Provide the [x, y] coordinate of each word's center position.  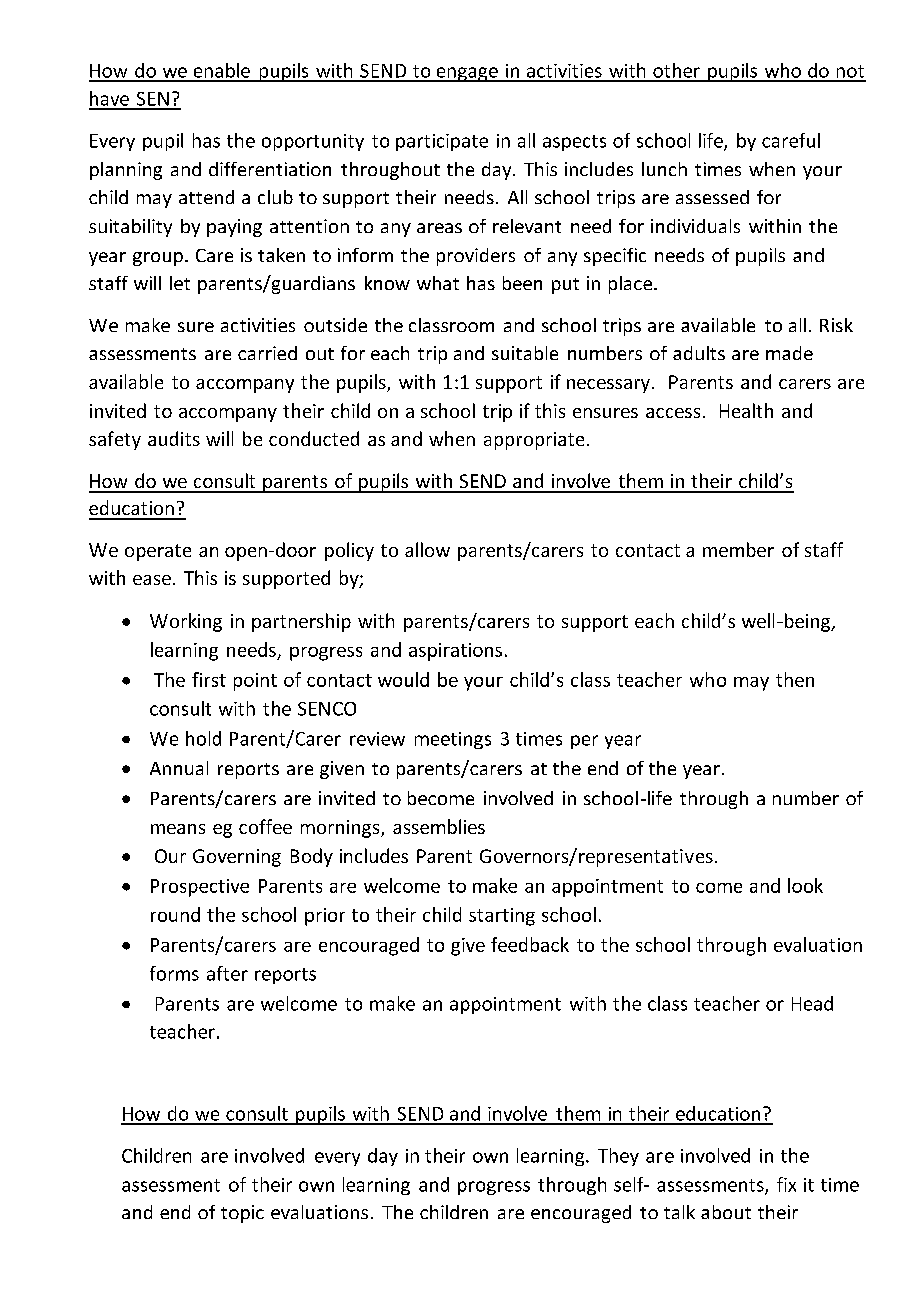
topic [242, 1214]
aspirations [455, 652]
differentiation [270, 169]
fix [786, 1184]
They [618, 1157]
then [795, 679]
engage [467, 74]
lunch [664, 169]
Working [186, 622]
